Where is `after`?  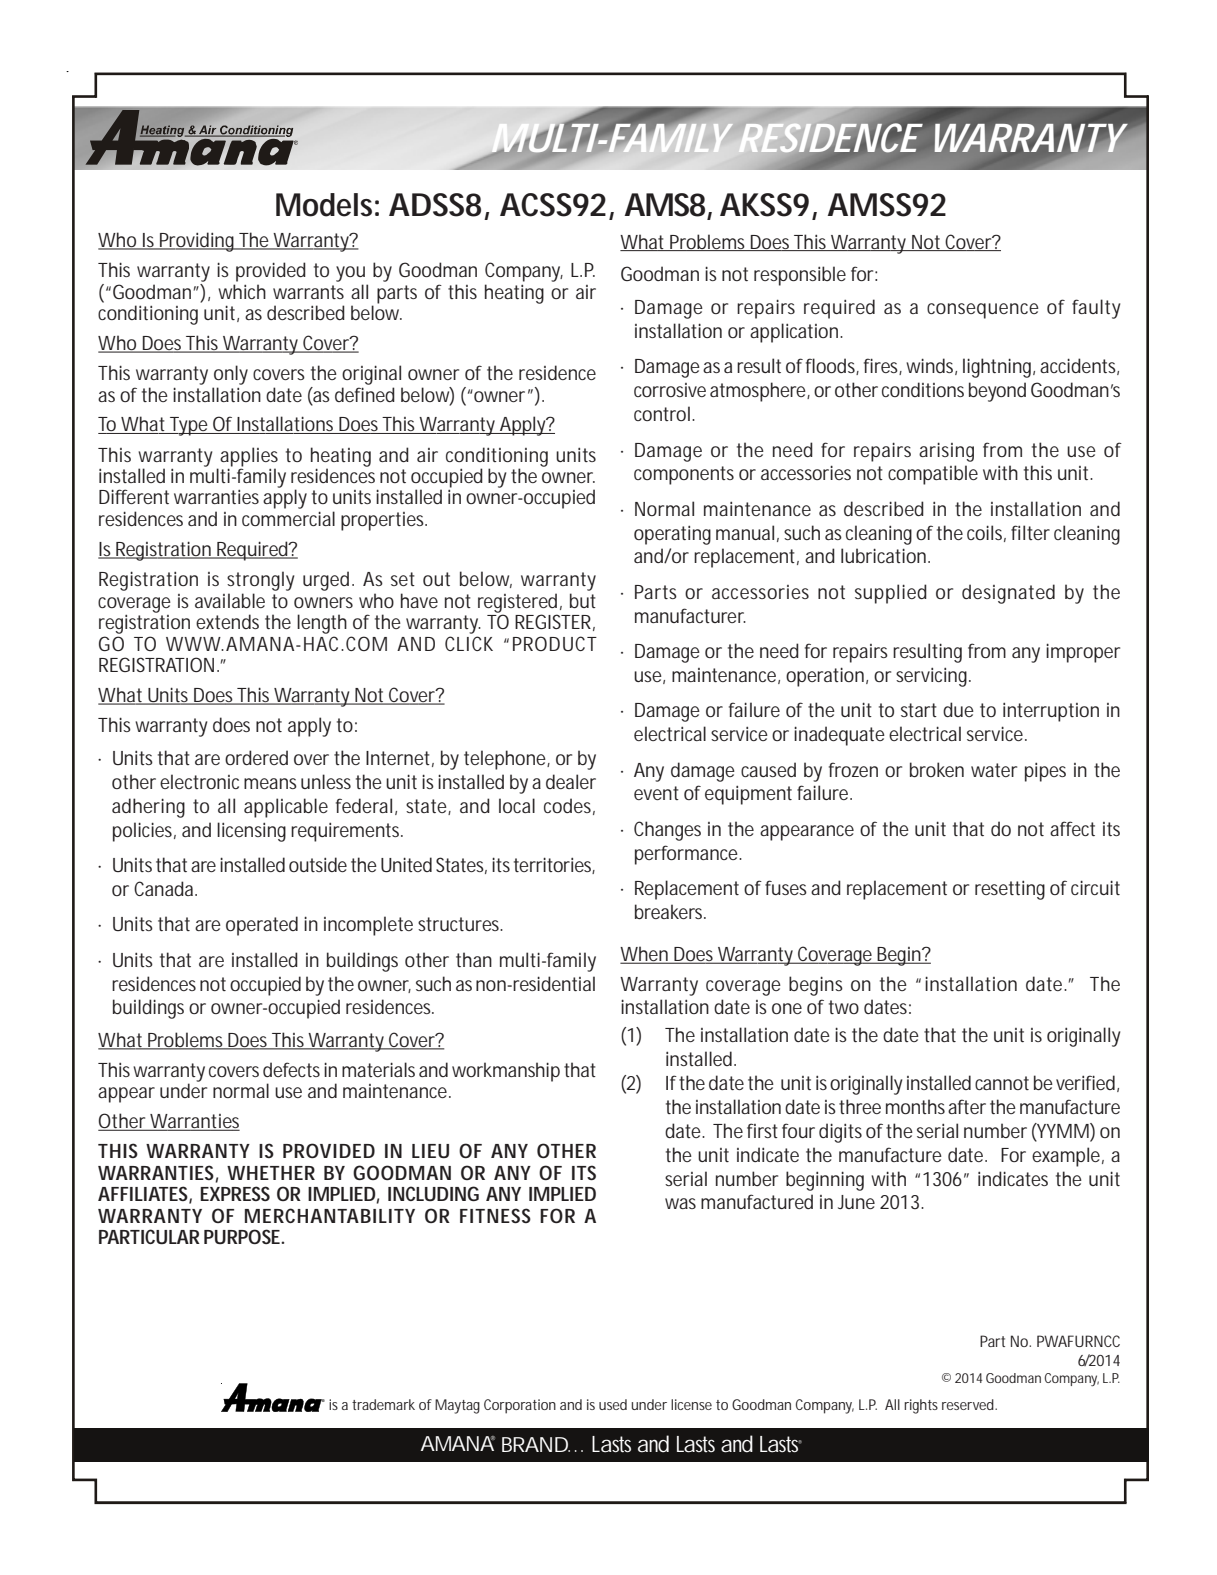 after is located at coordinates (967, 1106).
